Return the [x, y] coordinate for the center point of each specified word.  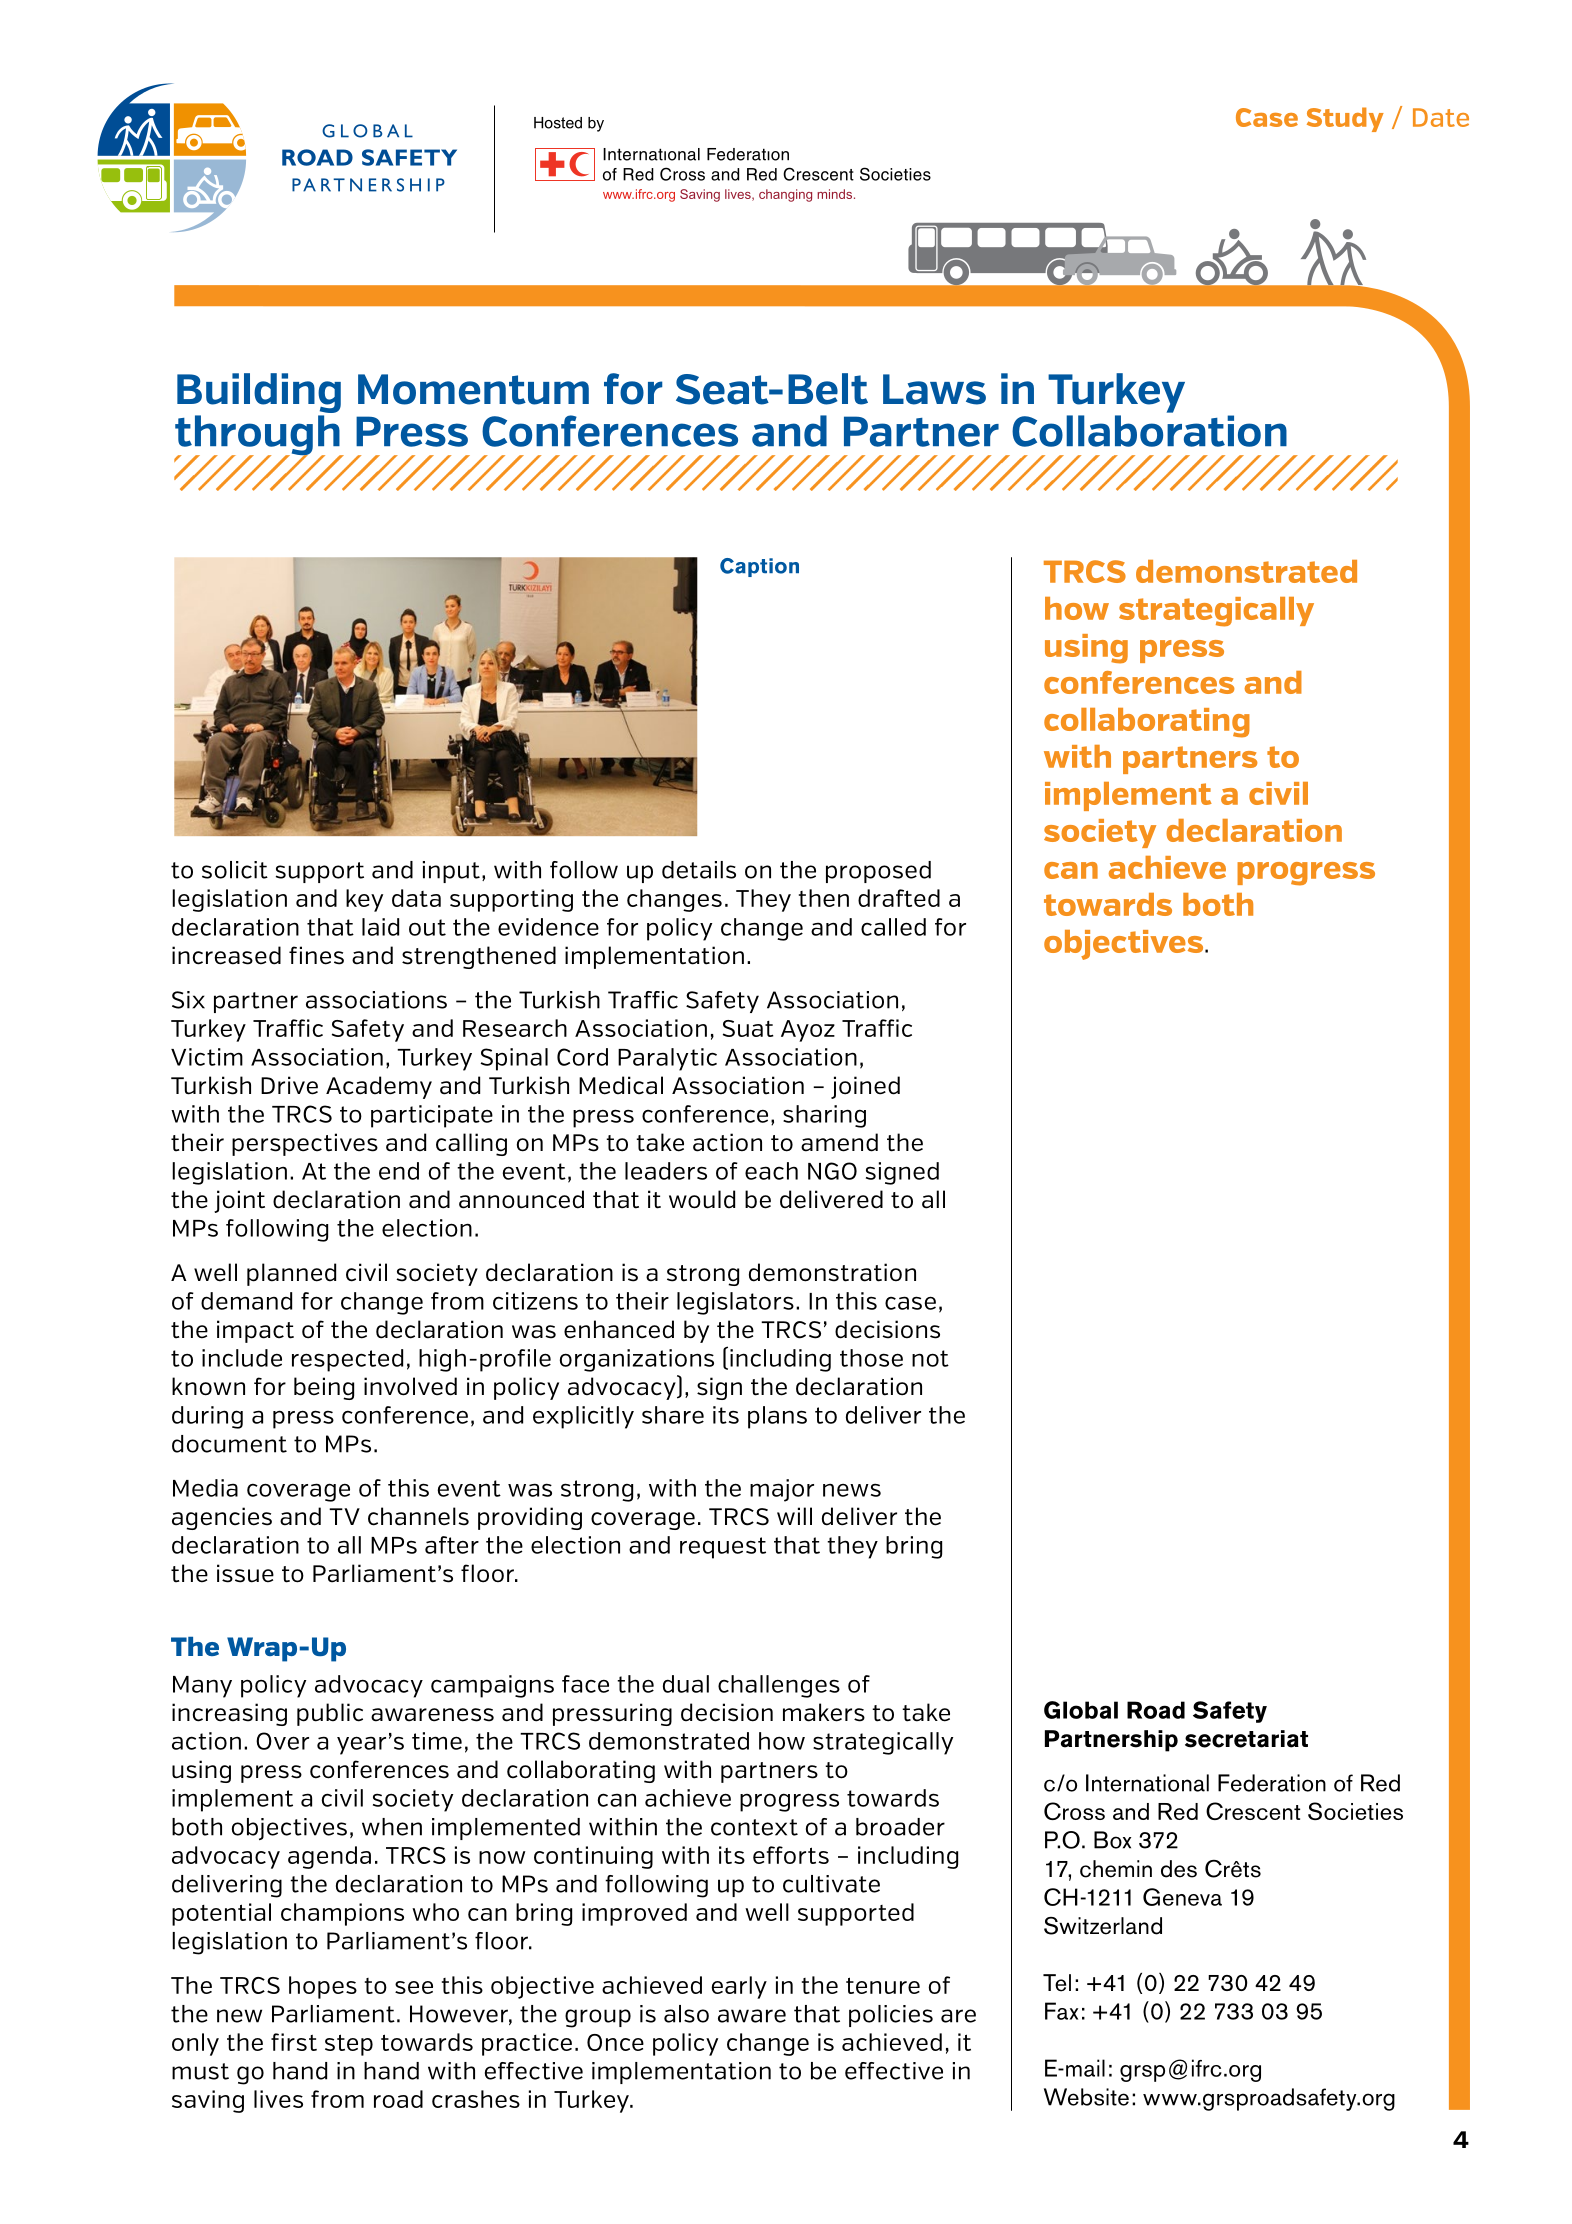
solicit [235, 870]
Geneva [1182, 1897]
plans [777, 1417]
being [324, 1388]
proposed [878, 872]
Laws [934, 389]
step [349, 2045]
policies [891, 2016]
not [930, 1358]
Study [1345, 119]
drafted [899, 898]
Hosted [558, 123]
